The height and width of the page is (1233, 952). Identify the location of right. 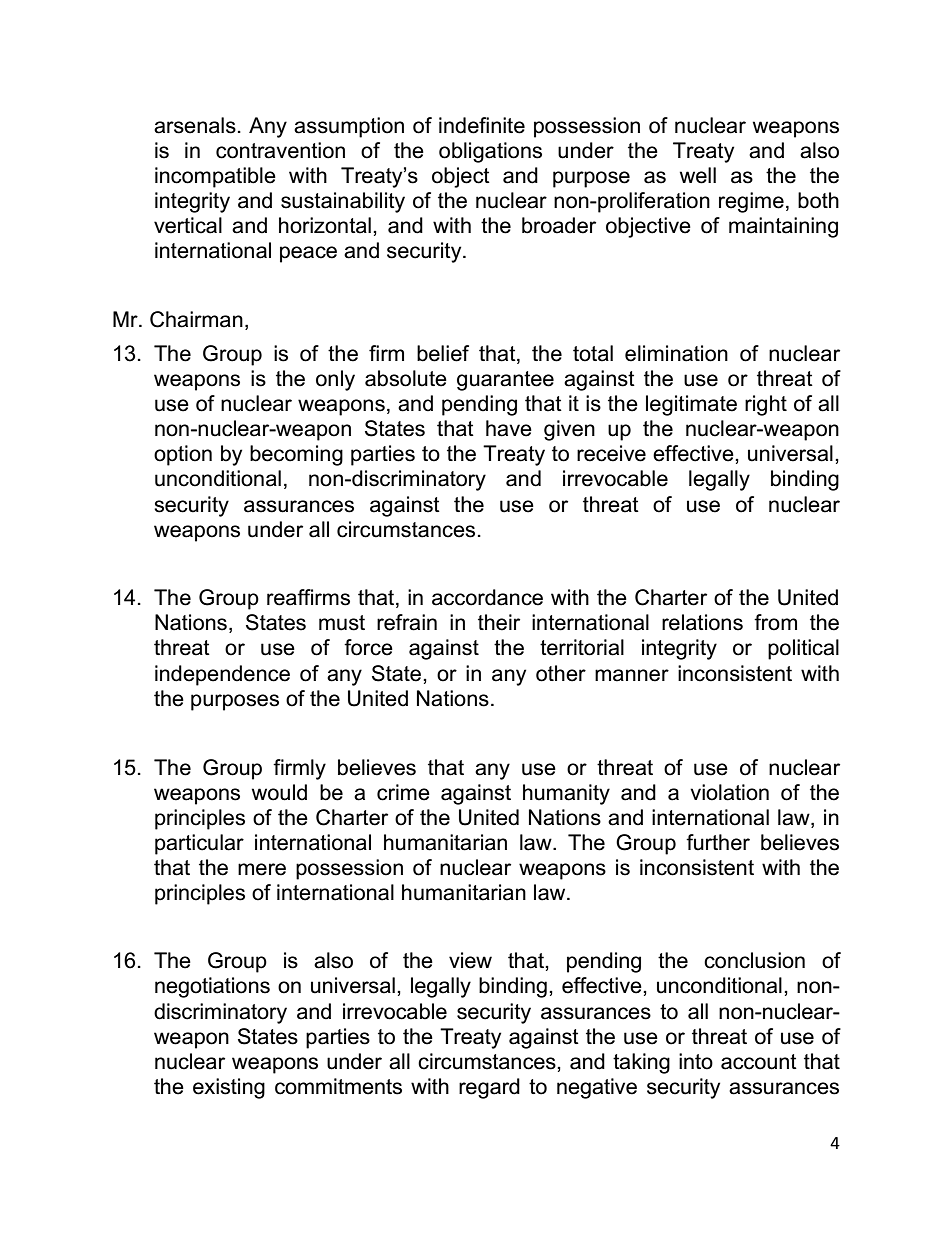
(766, 405).
